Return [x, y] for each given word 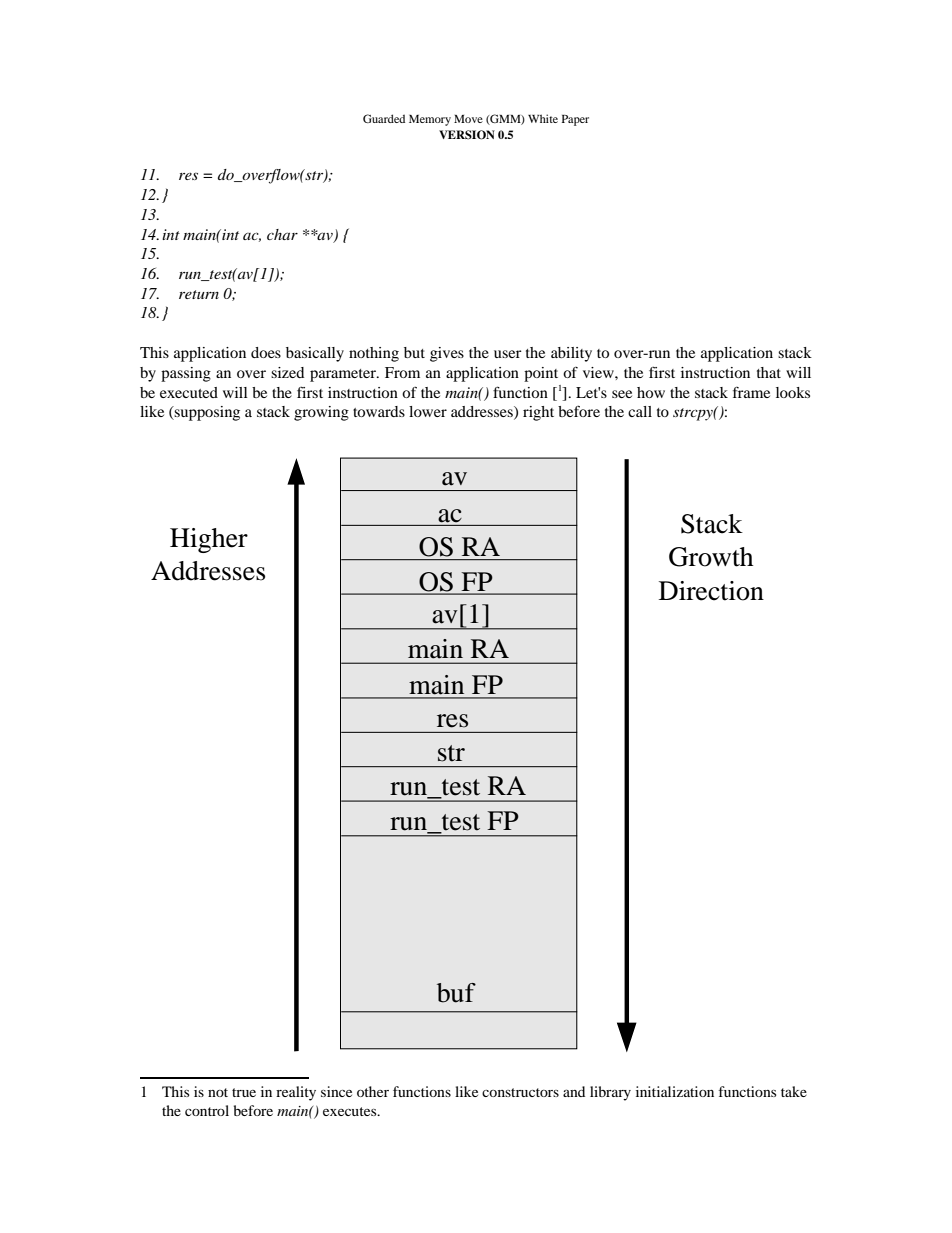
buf [456, 993]
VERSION [467, 135]
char [282, 234]
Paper [575, 120]
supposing [206, 413]
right [538, 413]
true [244, 1092]
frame [751, 392]
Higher [209, 540]
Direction [711, 591]
